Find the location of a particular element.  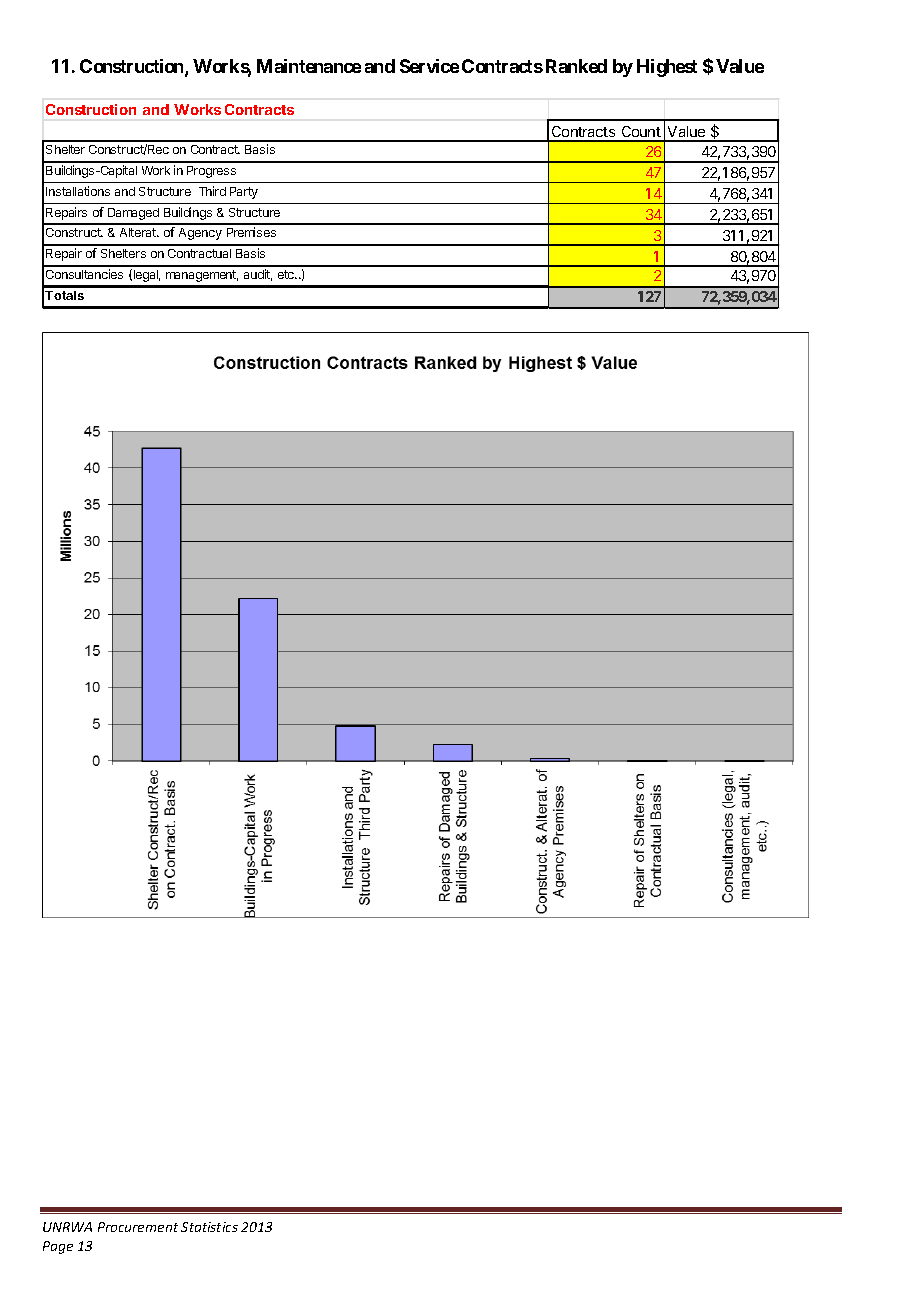

Ranked is located at coordinates (576, 66).
